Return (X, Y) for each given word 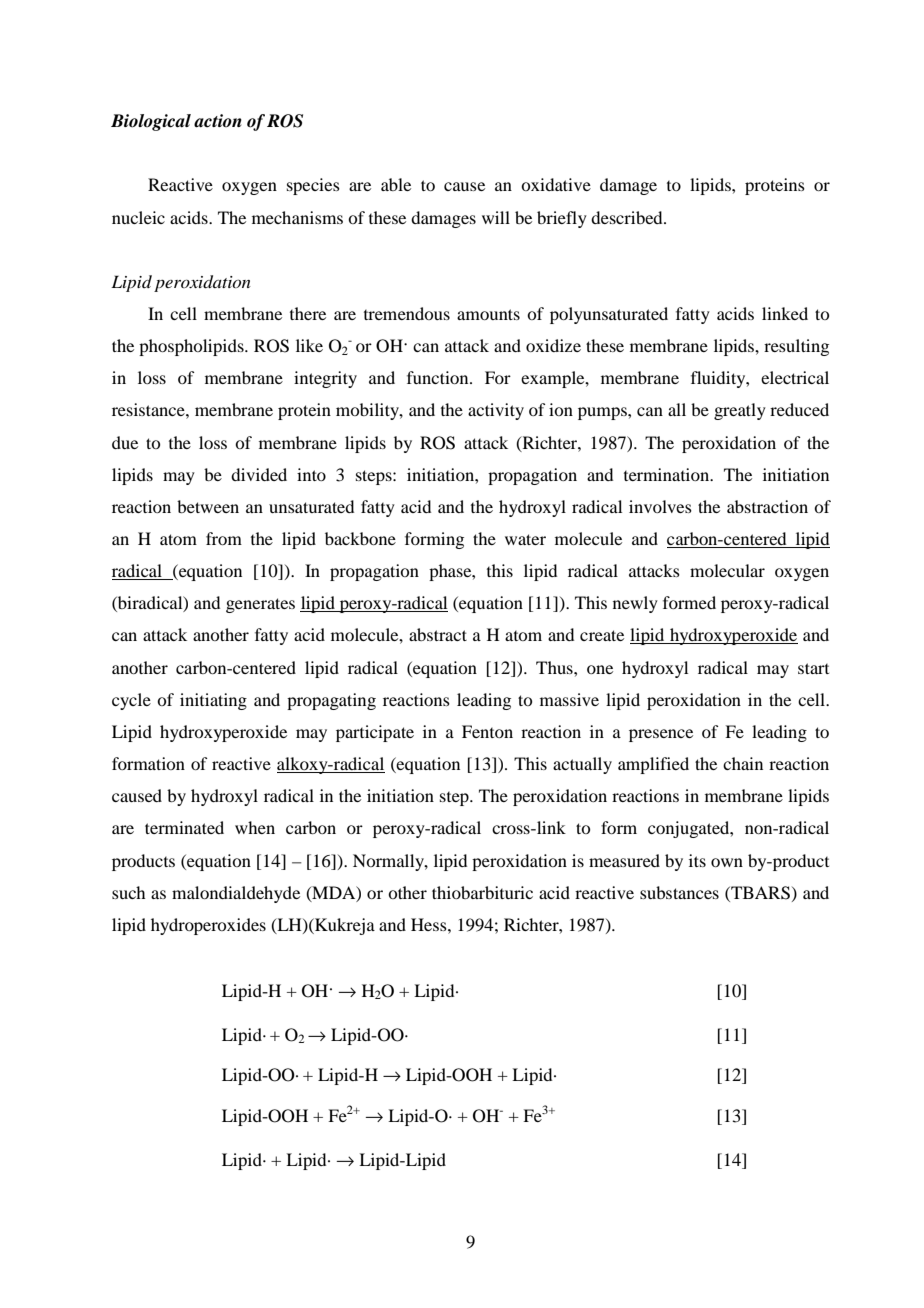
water (525, 539)
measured (624, 860)
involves (660, 506)
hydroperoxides (208, 926)
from (224, 538)
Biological (151, 122)
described (628, 217)
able (396, 184)
